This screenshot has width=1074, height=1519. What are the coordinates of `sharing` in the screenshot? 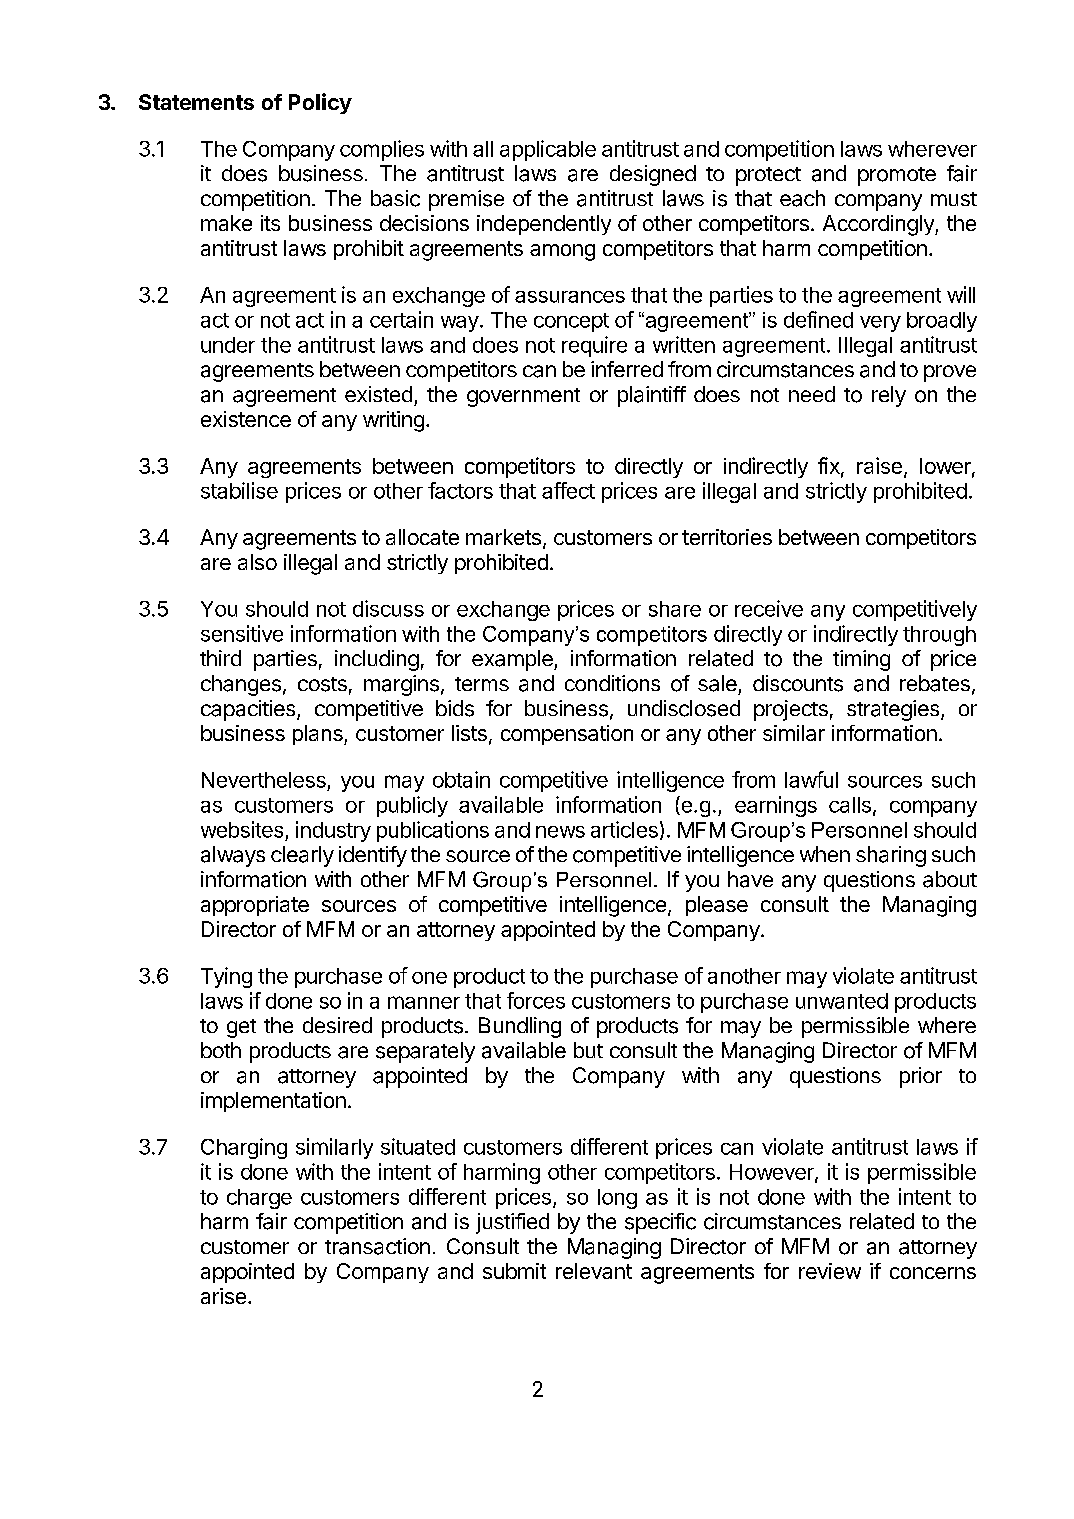 It's located at (891, 856).
